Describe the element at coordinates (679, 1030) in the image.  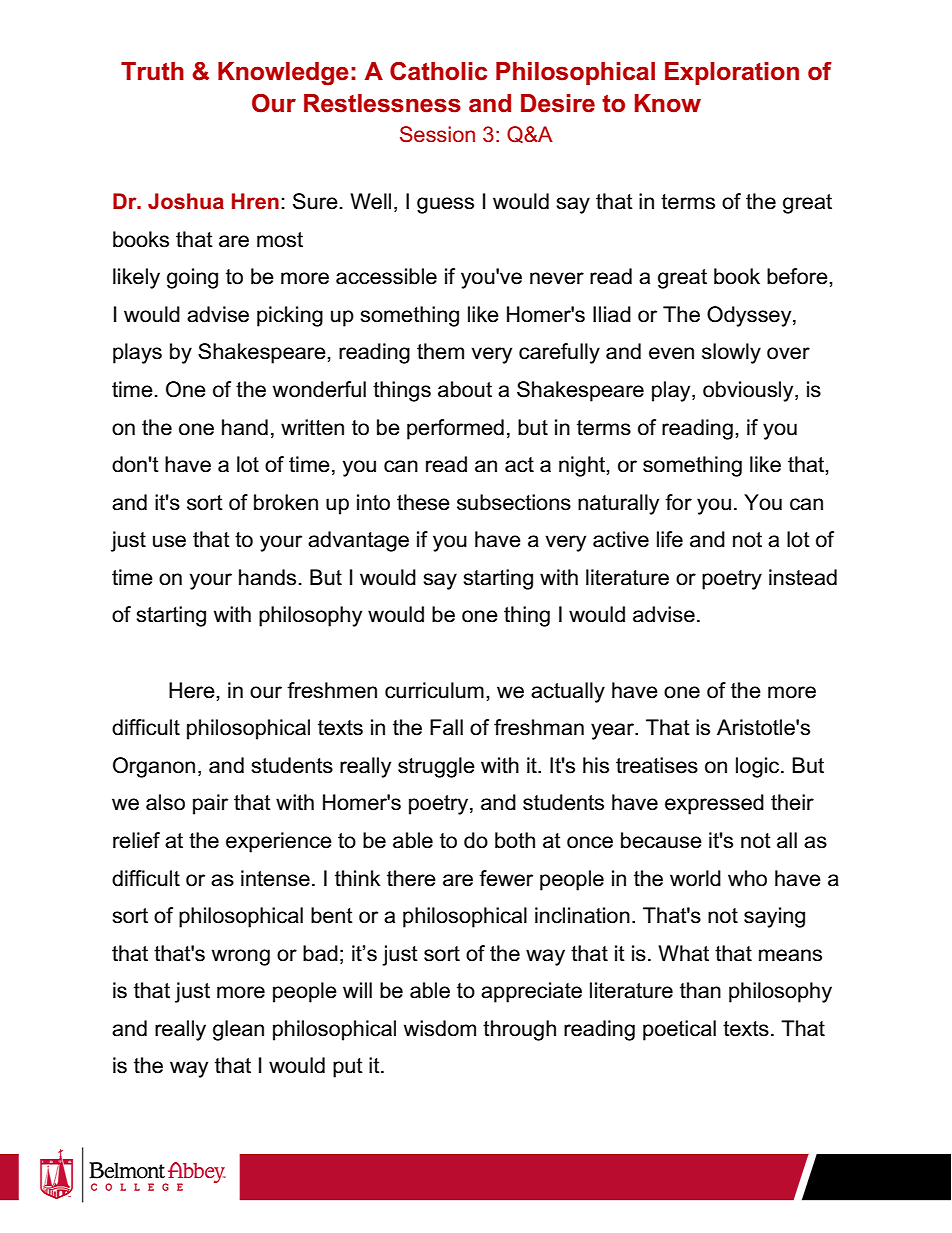
I see `poetical` at that location.
